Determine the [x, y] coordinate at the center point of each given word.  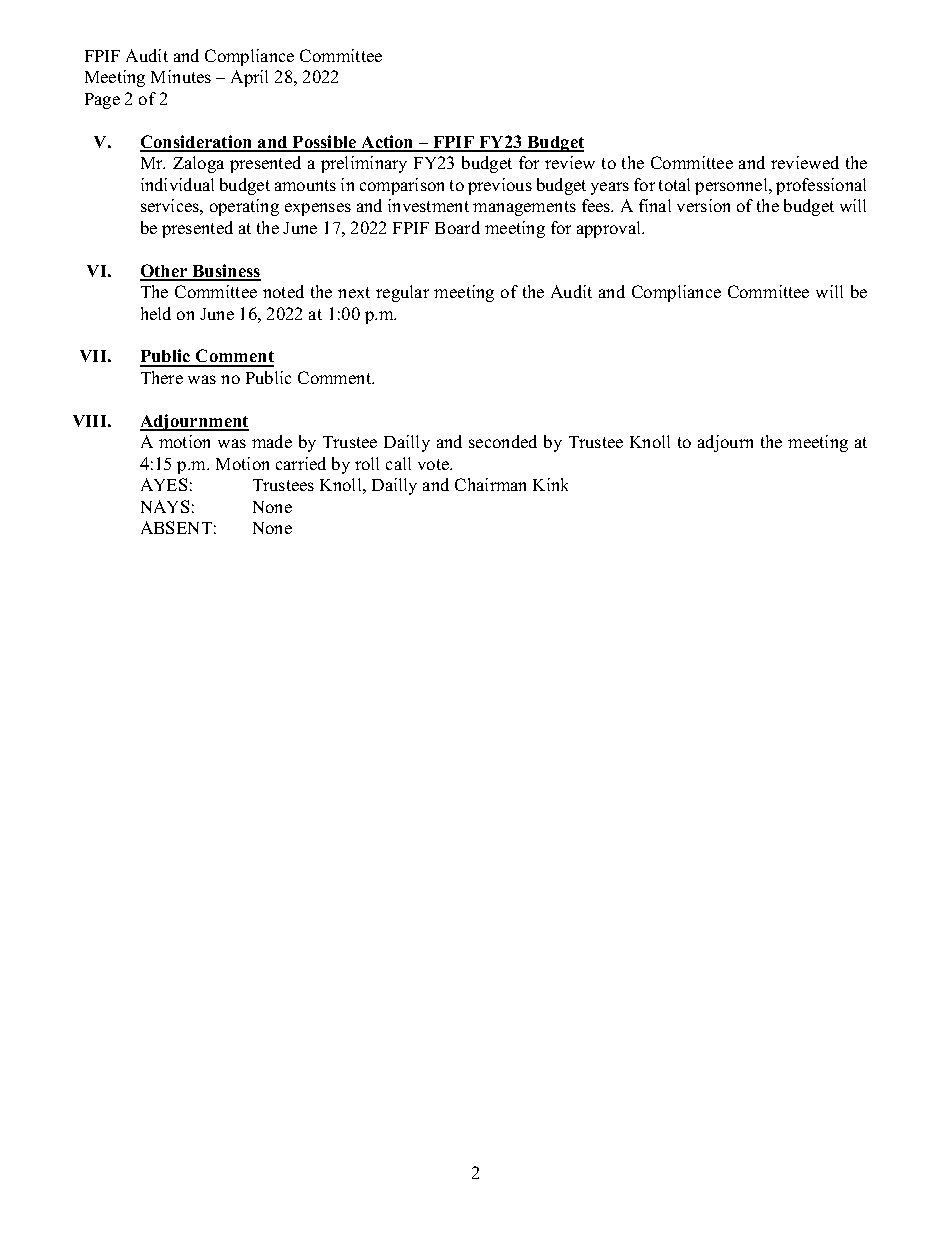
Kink [550, 484]
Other [165, 272]
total [674, 184]
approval [610, 229]
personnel [732, 186]
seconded [503, 441]
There [162, 377]
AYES [164, 484]
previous [500, 186]
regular [402, 293]
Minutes [181, 76]
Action [387, 143]
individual [177, 184]
